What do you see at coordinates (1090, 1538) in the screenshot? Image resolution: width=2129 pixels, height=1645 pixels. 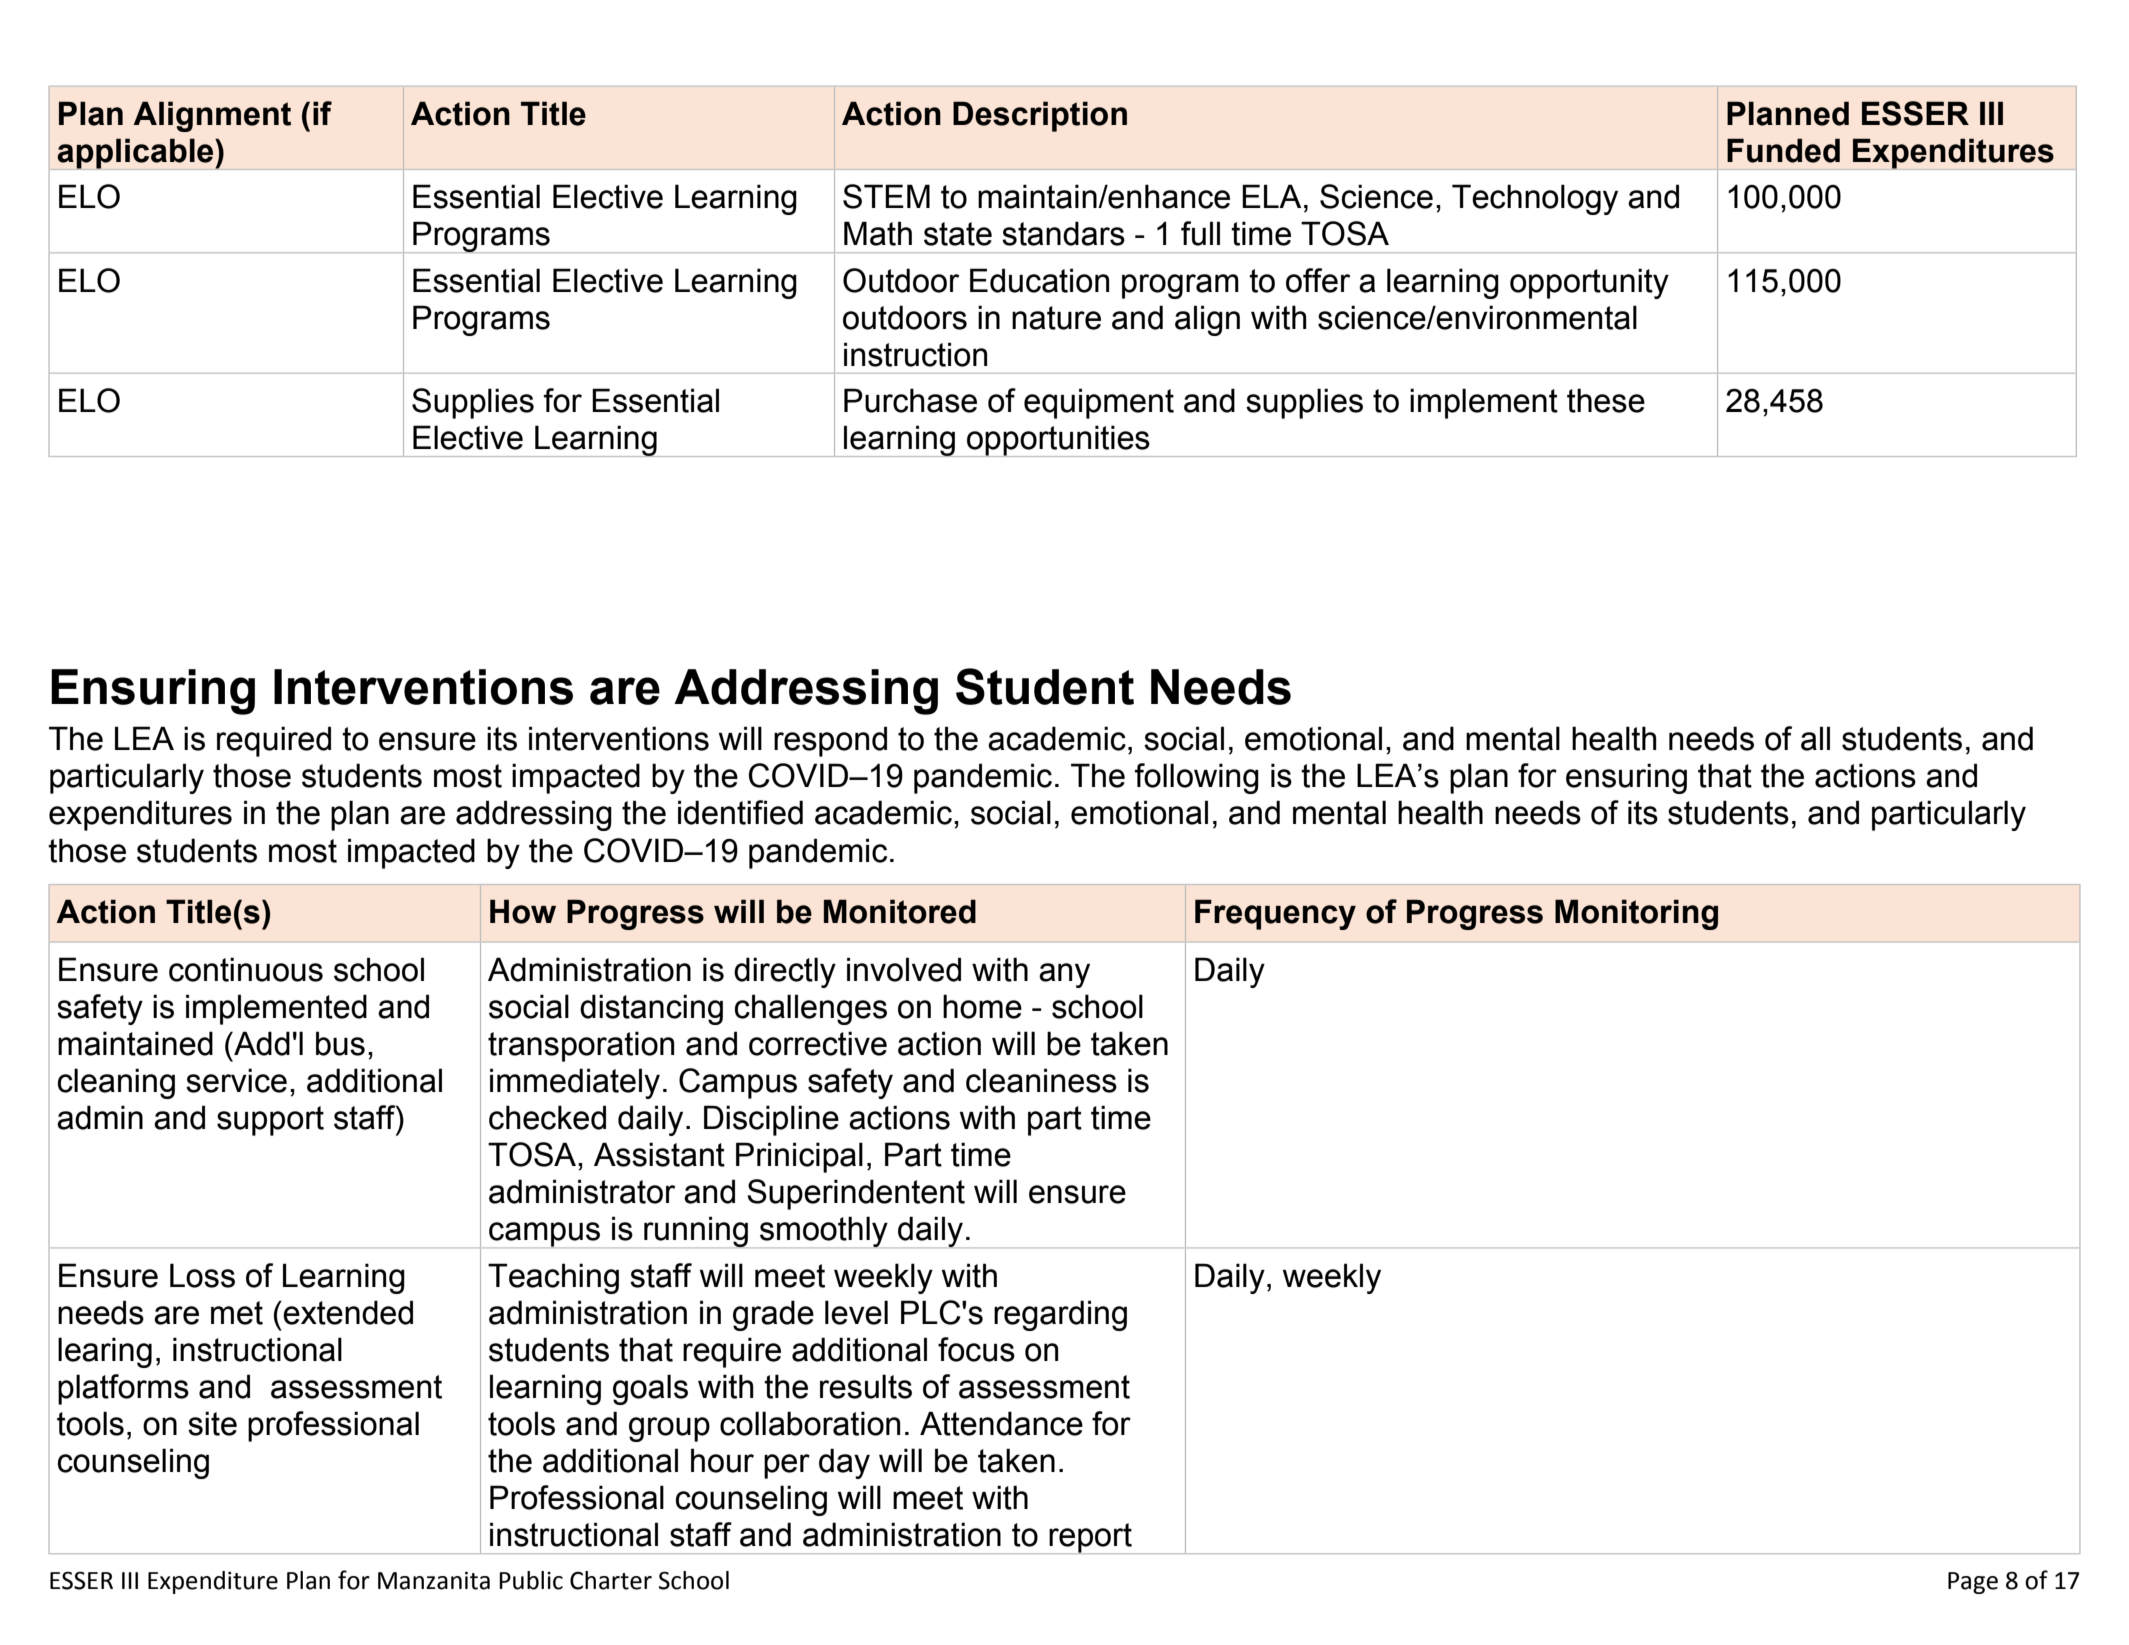 I see `report` at bounding box center [1090, 1538].
